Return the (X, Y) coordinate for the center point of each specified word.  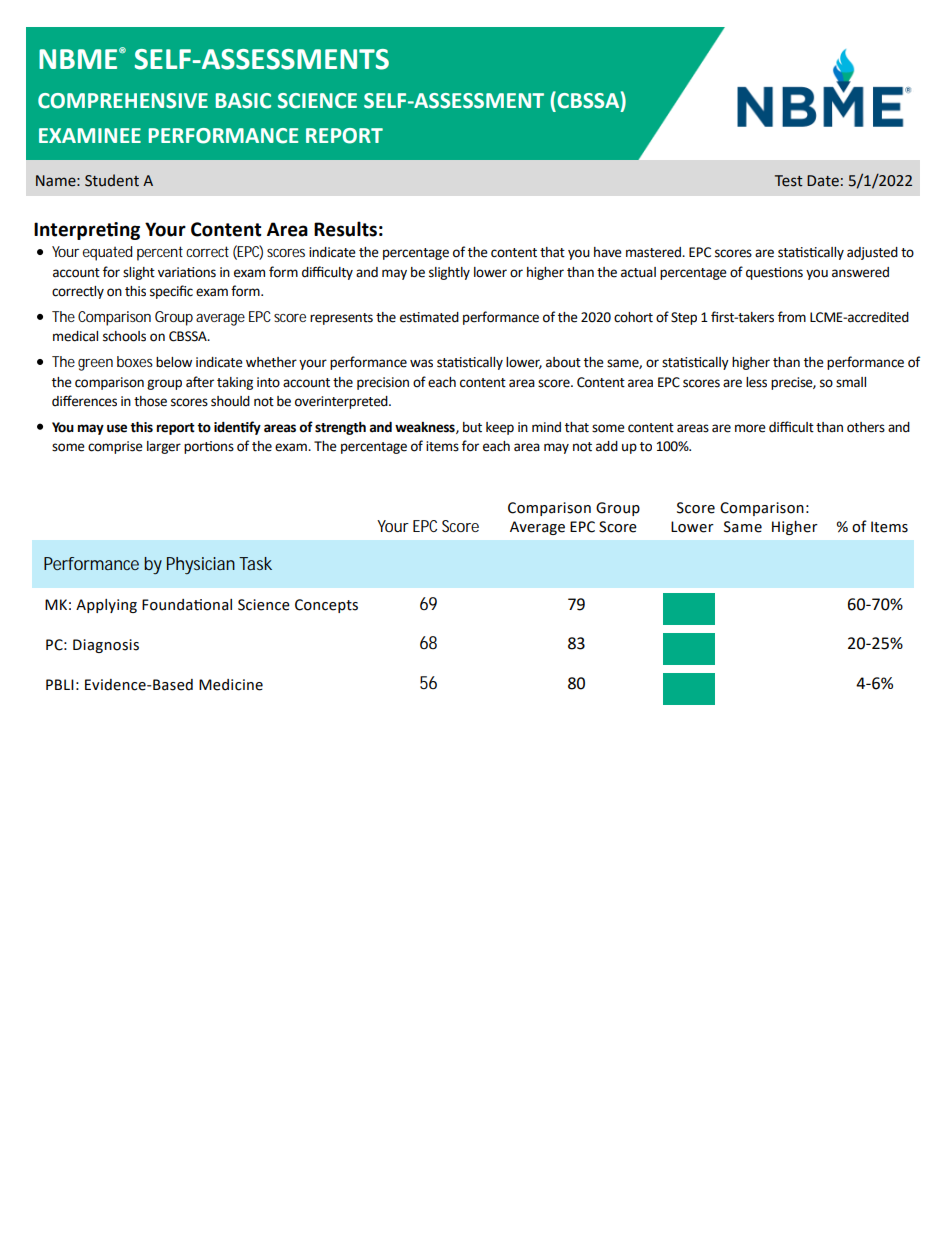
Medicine (231, 685)
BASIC (243, 101)
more (750, 428)
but (472, 427)
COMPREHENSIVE (123, 101)
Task (255, 563)
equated (108, 253)
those (150, 401)
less (756, 382)
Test (789, 181)
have (608, 252)
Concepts (326, 606)
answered (860, 272)
